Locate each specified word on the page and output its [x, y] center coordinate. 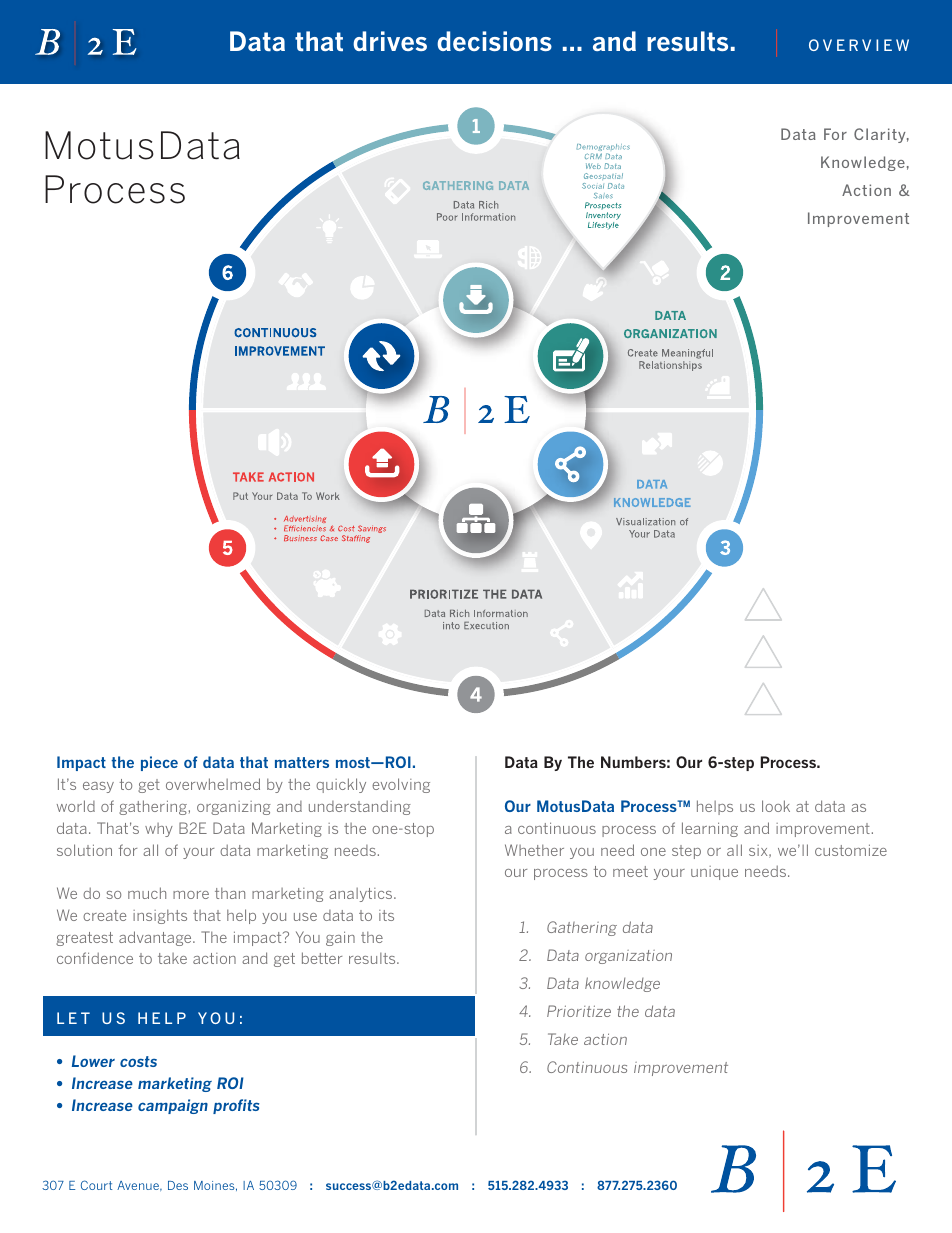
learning [710, 829]
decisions [494, 41]
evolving [401, 785]
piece [159, 763]
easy [98, 787]
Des [178, 1185]
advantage [156, 938]
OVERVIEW [859, 45]
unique [714, 873]
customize [851, 850]
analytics [362, 895]
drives [390, 41]
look [776, 806]
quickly [341, 785]
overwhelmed [213, 784]
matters [302, 762]
